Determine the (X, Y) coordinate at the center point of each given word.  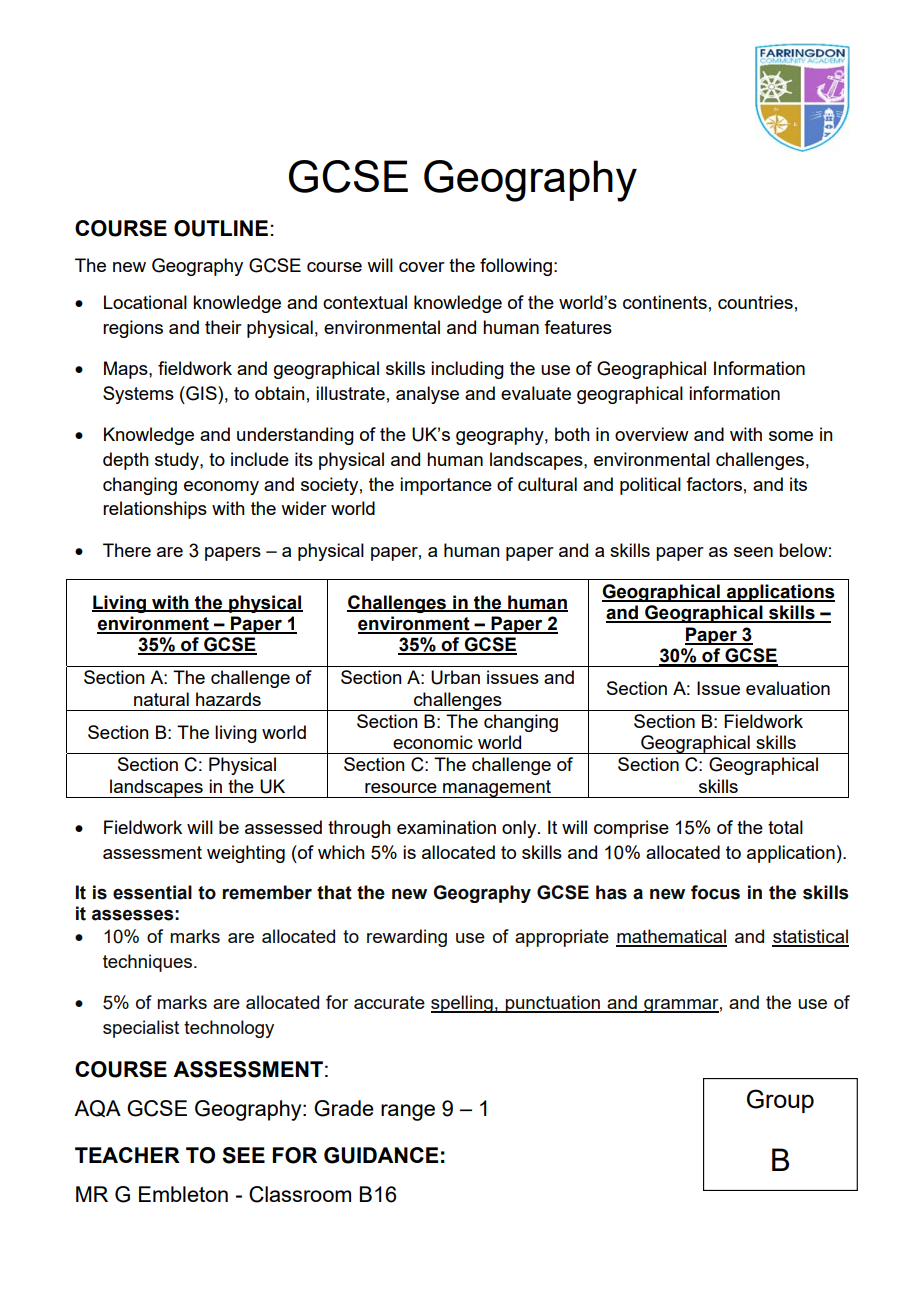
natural (161, 699)
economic (433, 742)
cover (422, 267)
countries (755, 302)
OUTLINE (221, 228)
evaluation (788, 688)
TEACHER (127, 1155)
